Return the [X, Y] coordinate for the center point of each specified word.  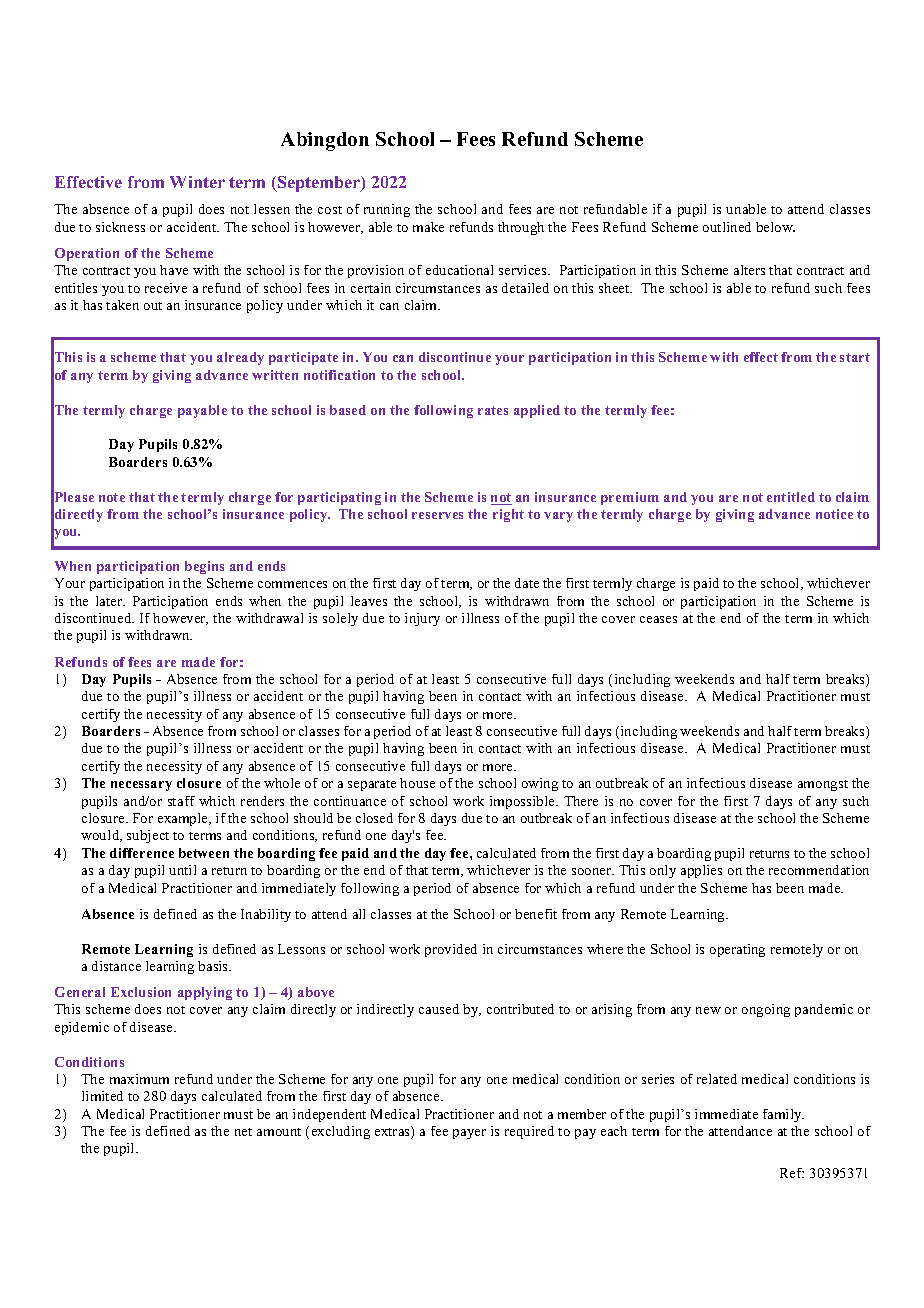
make [428, 227]
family [783, 1115]
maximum [139, 1079]
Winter [197, 182]
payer [469, 1134]
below [775, 227]
